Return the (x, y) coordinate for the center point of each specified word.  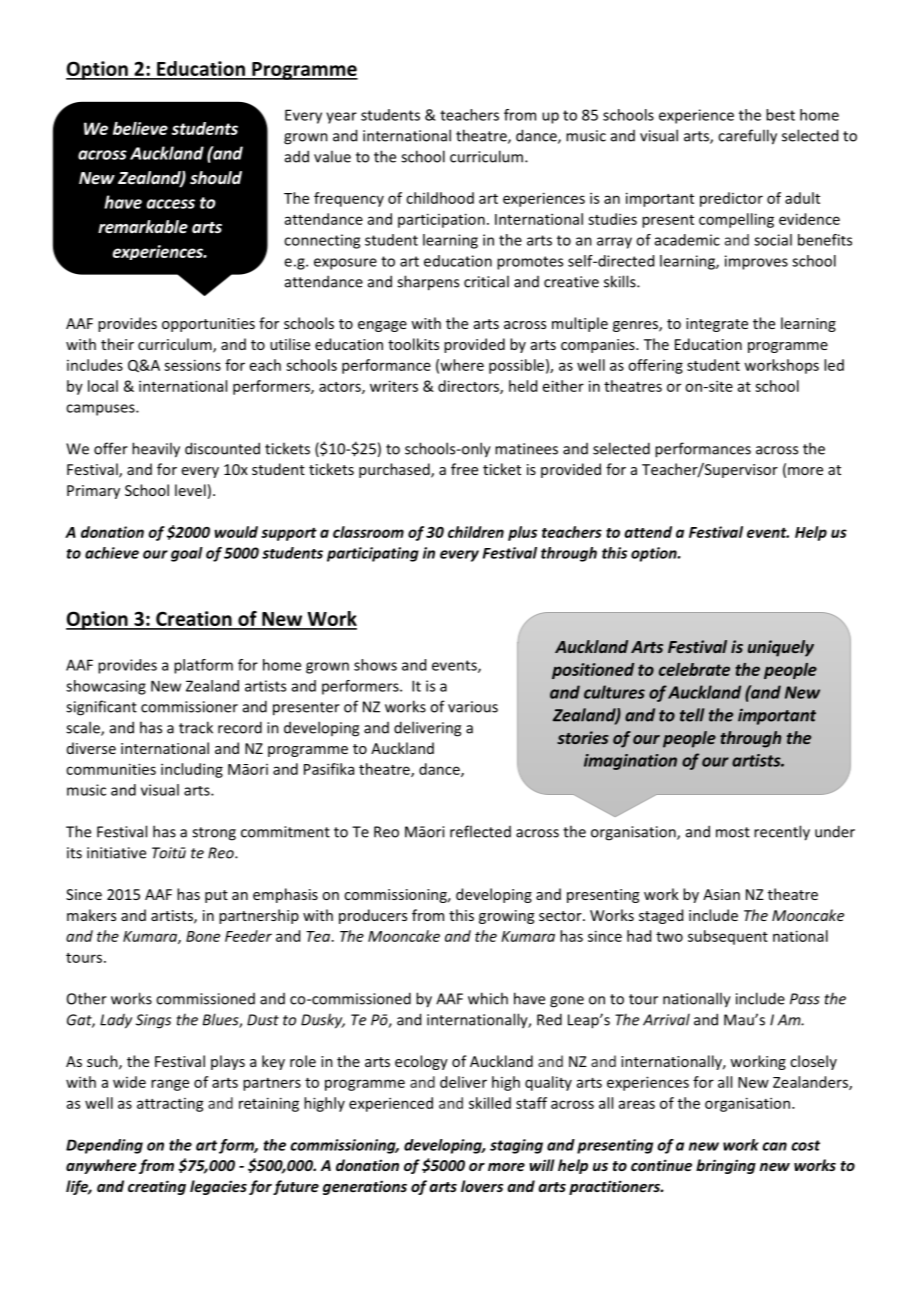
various (473, 707)
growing (506, 917)
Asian (721, 894)
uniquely (781, 648)
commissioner (189, 707)
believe (140, 128)
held (523, 386)
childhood (440, 198)
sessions (192, 365)
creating (157, 1187)
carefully (747, 137)
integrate (717, 325)
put (216, 896)
